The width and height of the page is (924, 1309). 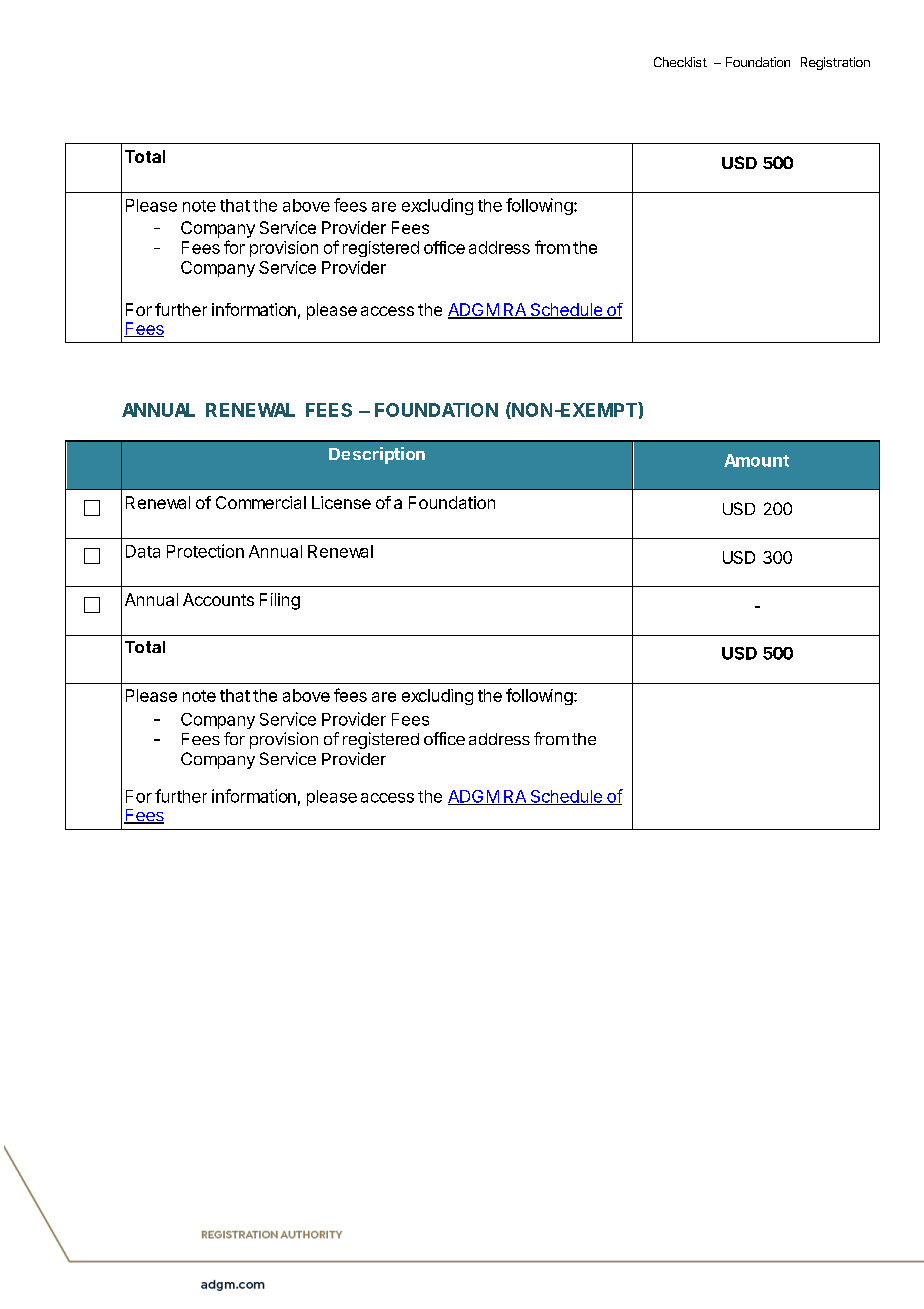 What do you see at coordinates (835, 63) in the page?
I see `Registration` at bounding box center [835, 63].
